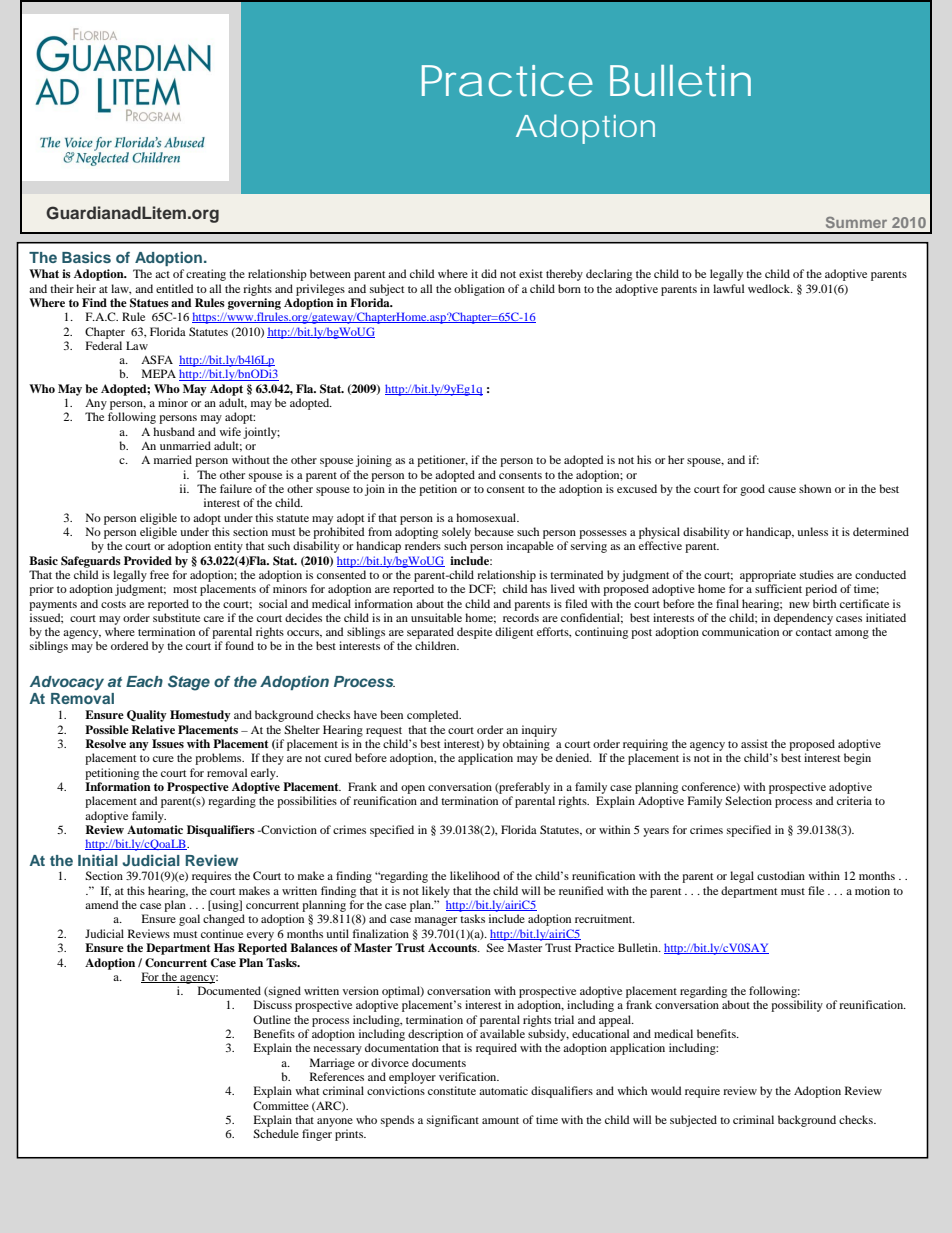 The image size is (952, 1233). What do you see at coordinates (102, 904) in the screenshot?
I see `amend` at bounding box center [102, 904].
